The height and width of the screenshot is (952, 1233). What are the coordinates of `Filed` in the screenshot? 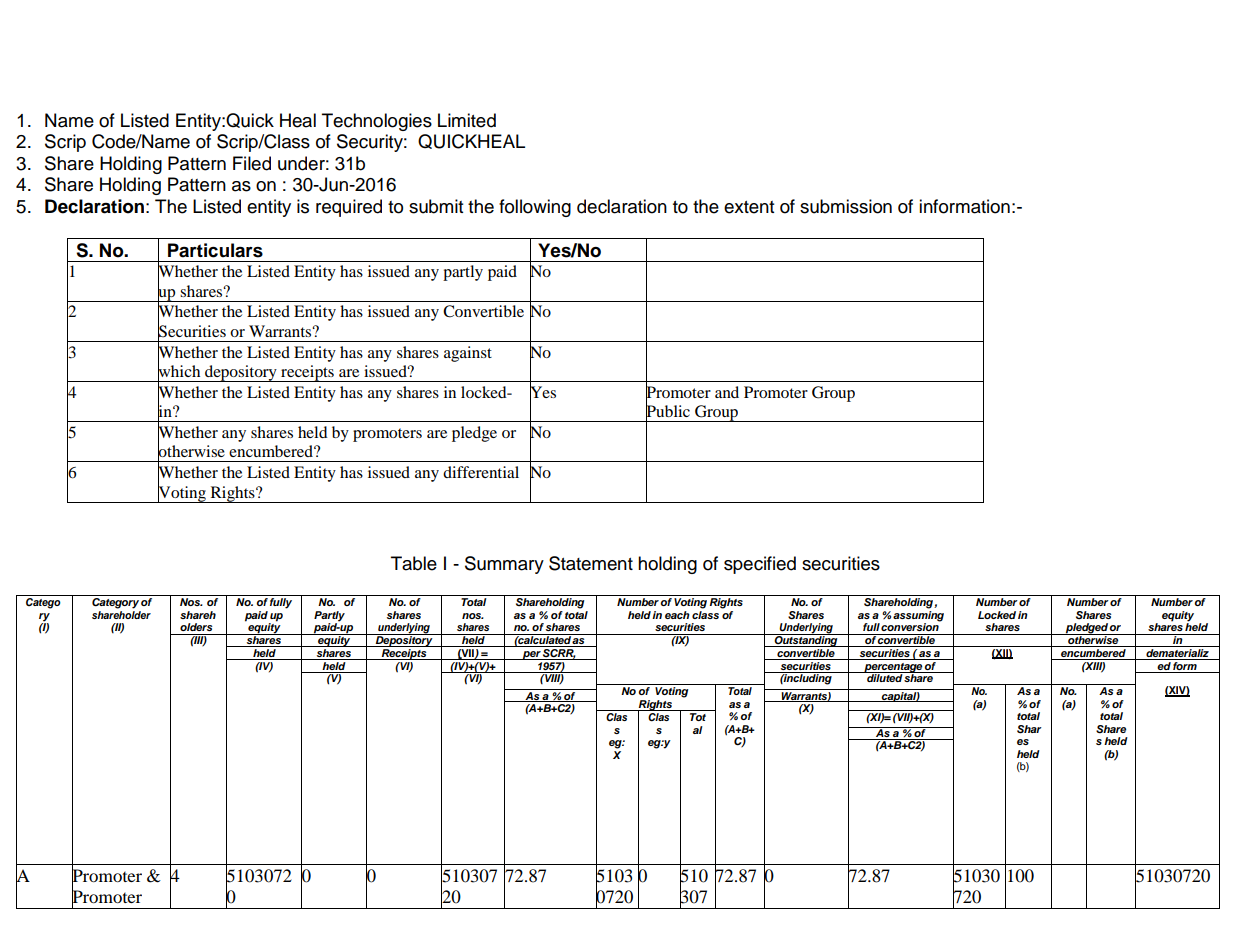 It's located at (252, 163).
